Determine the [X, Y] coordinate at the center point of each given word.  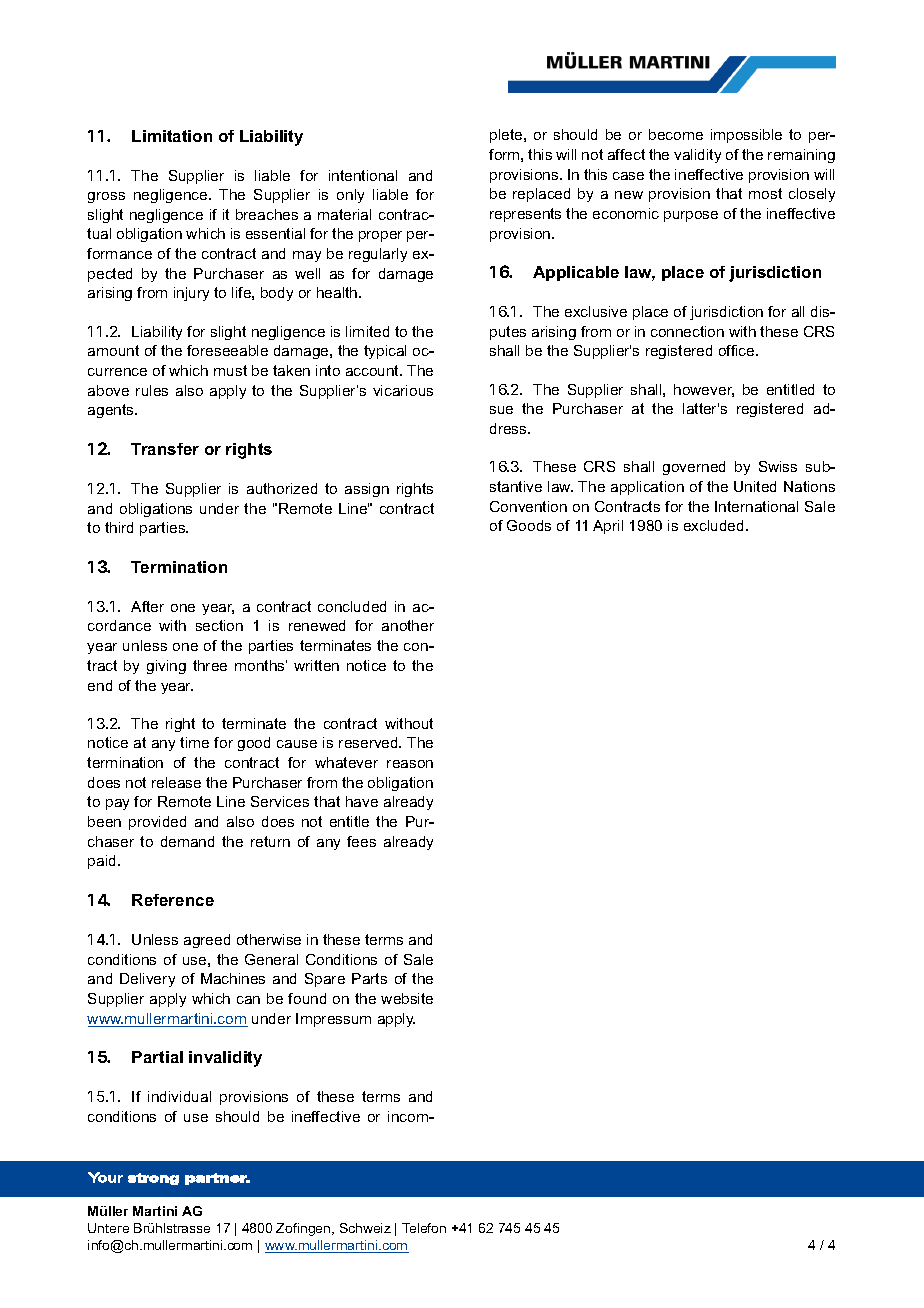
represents [525, 215]
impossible [746, 136]
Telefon [424, 1228]
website [407, 998]
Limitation [172, 136]
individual [179, 1096]
